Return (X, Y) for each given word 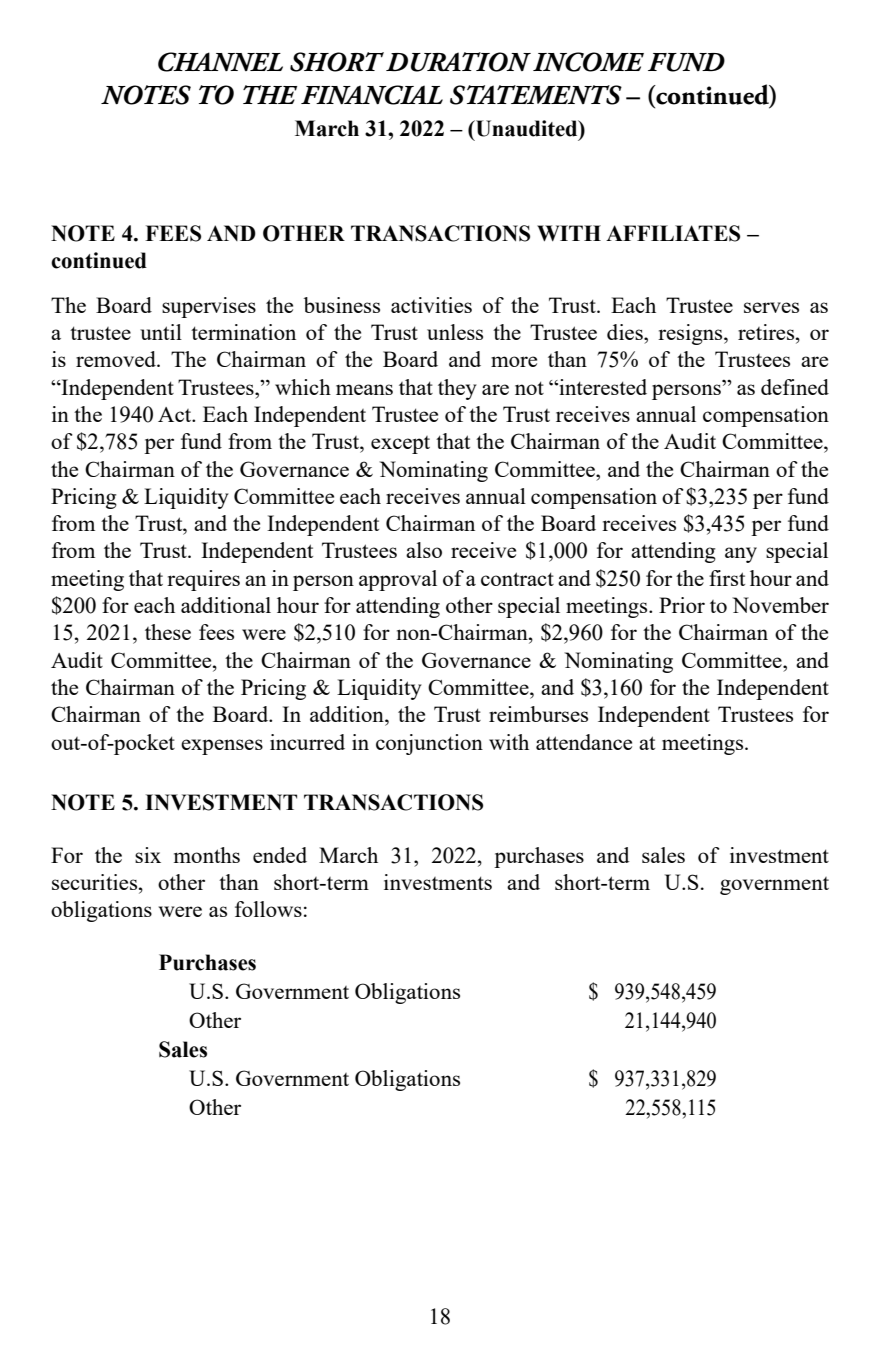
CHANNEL (220, 62)
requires (203, 580)
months (207, 855)
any (741, 555)
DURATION (458, 62)
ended (280, 855)
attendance (584, 742)
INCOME (588, 62)
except (400, 445)
